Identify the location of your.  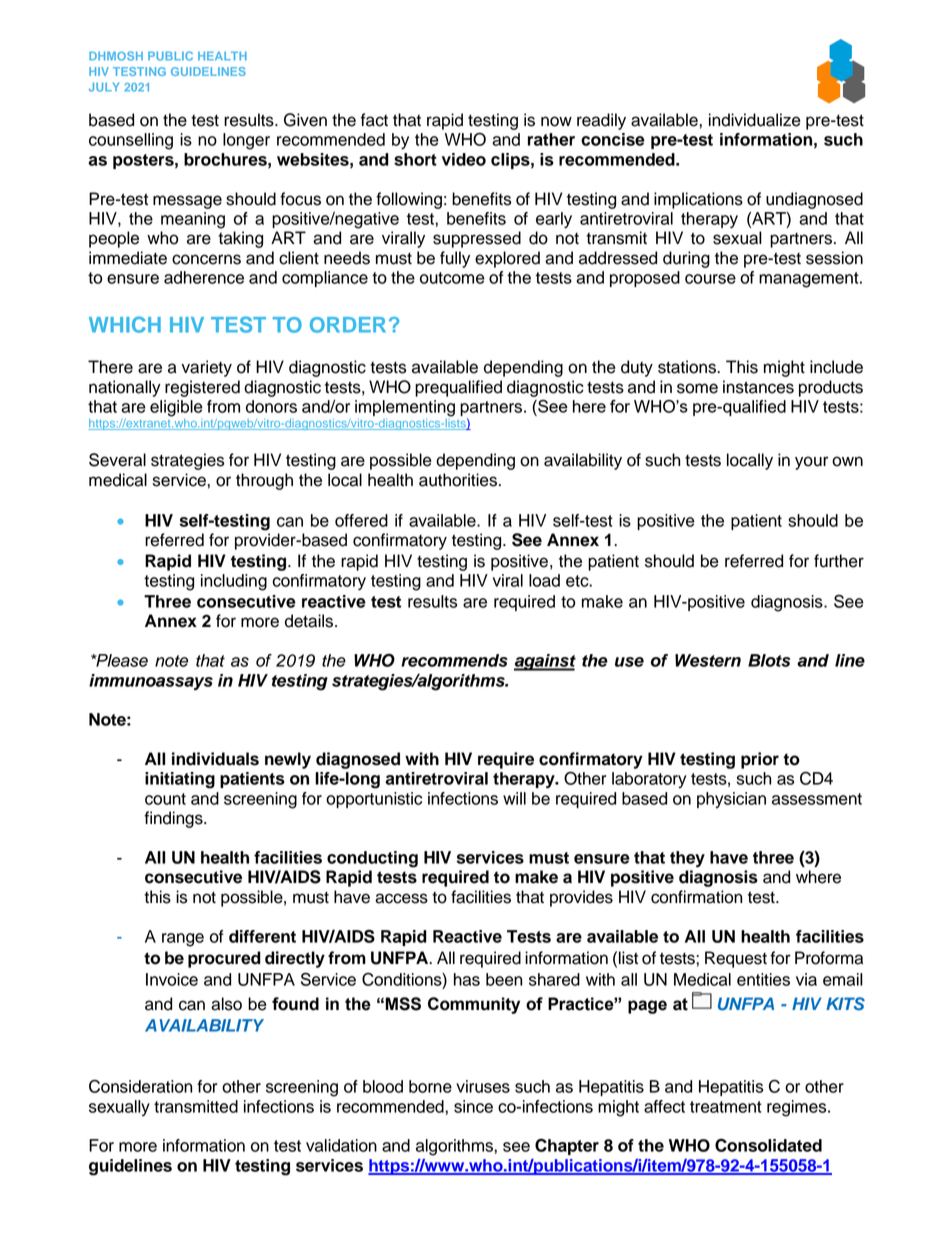
(811, 463).
